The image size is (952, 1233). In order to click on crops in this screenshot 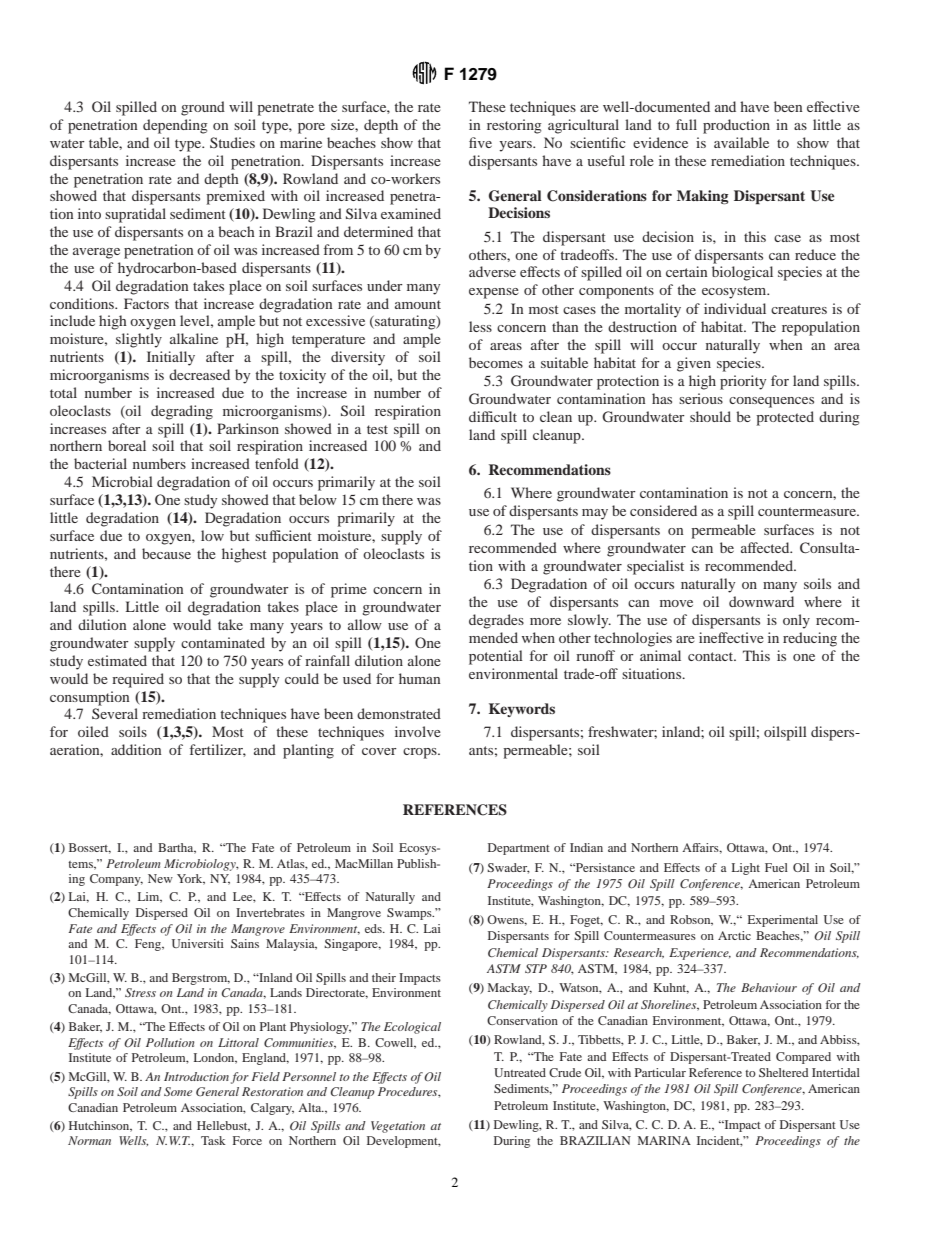, I will do `click(421, 753)`.
